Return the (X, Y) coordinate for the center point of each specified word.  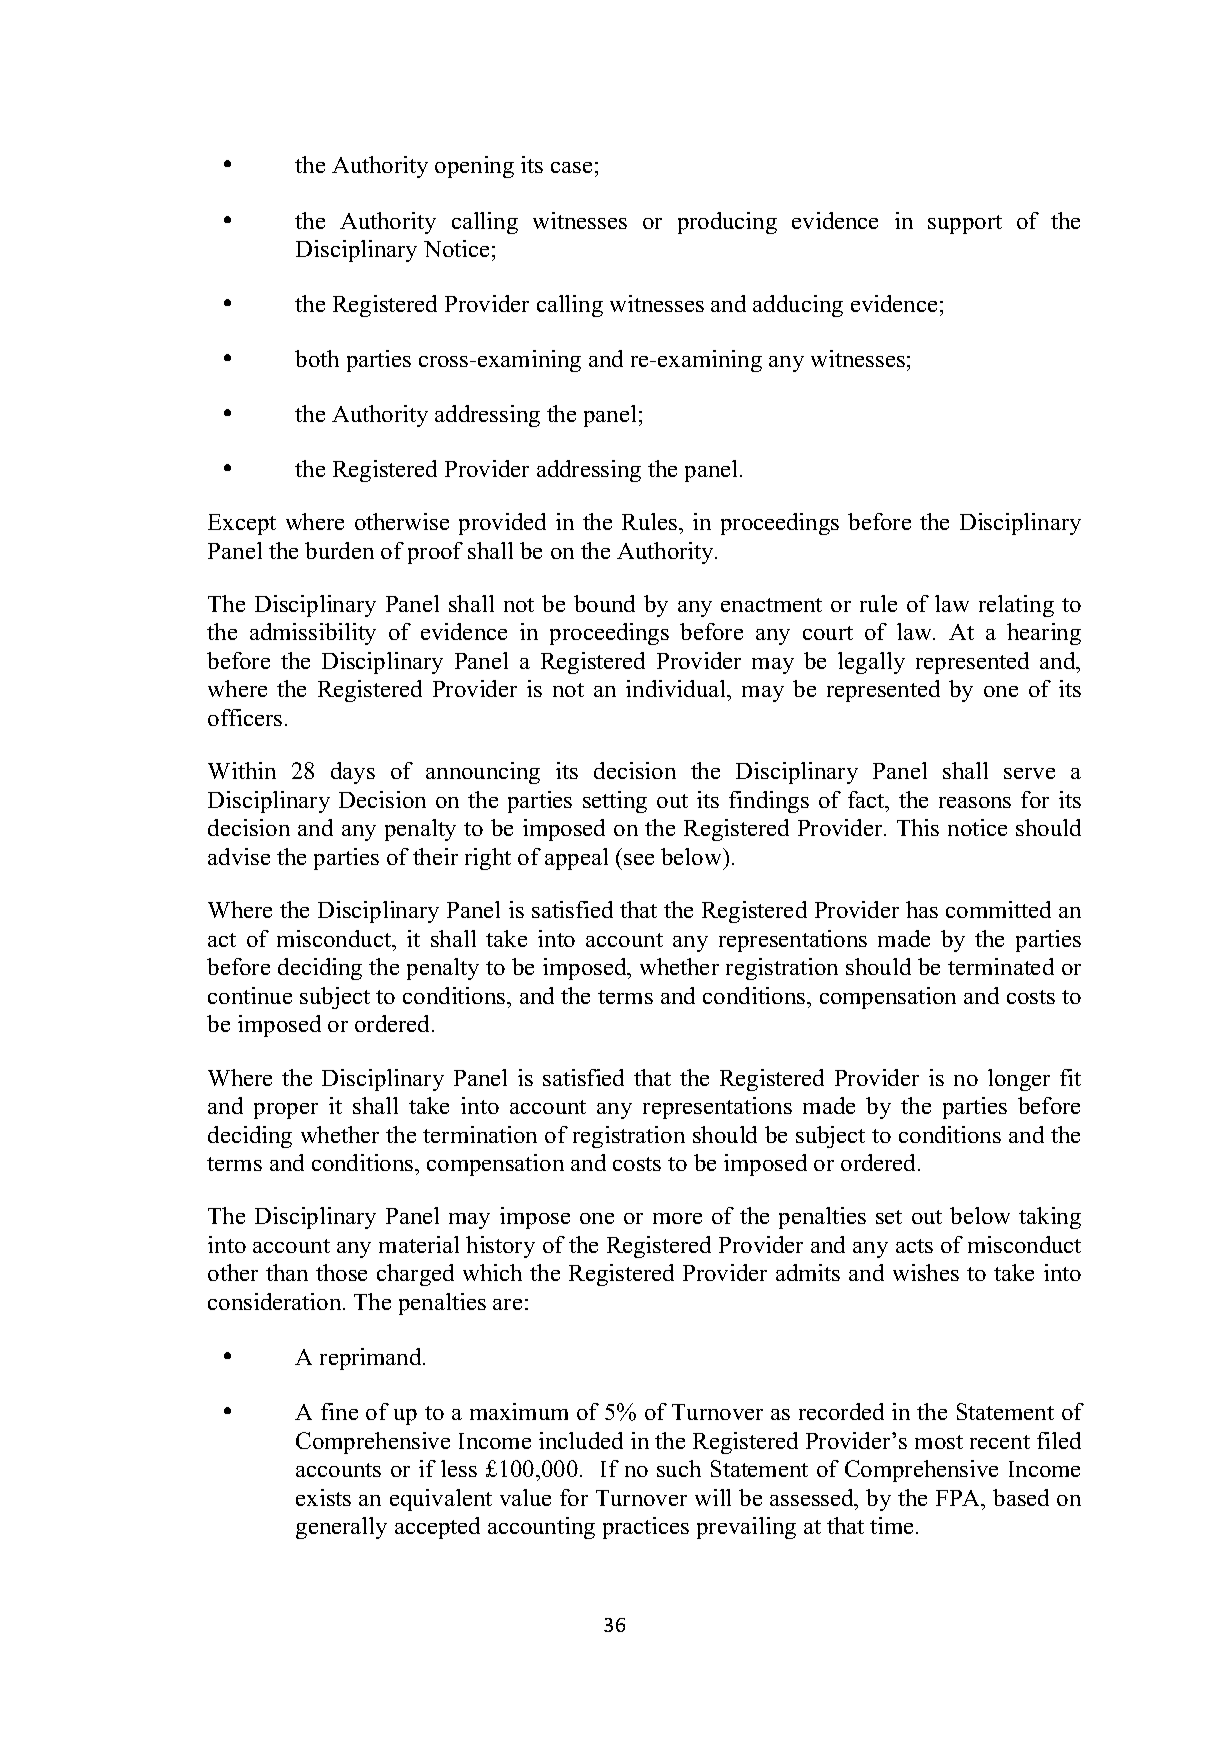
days (353, 773)
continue (250, 995)
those (341, 1272)
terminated (1001, 966)
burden (339, 550)
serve (1029, 773)
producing (727, 223)
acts (914, 1246)
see (639, 859)
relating (1016, 606)
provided (502, 524)
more (677, 1218)
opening (474, 167)
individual (677, 688)
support (965, 224)
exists (323, 1497)
